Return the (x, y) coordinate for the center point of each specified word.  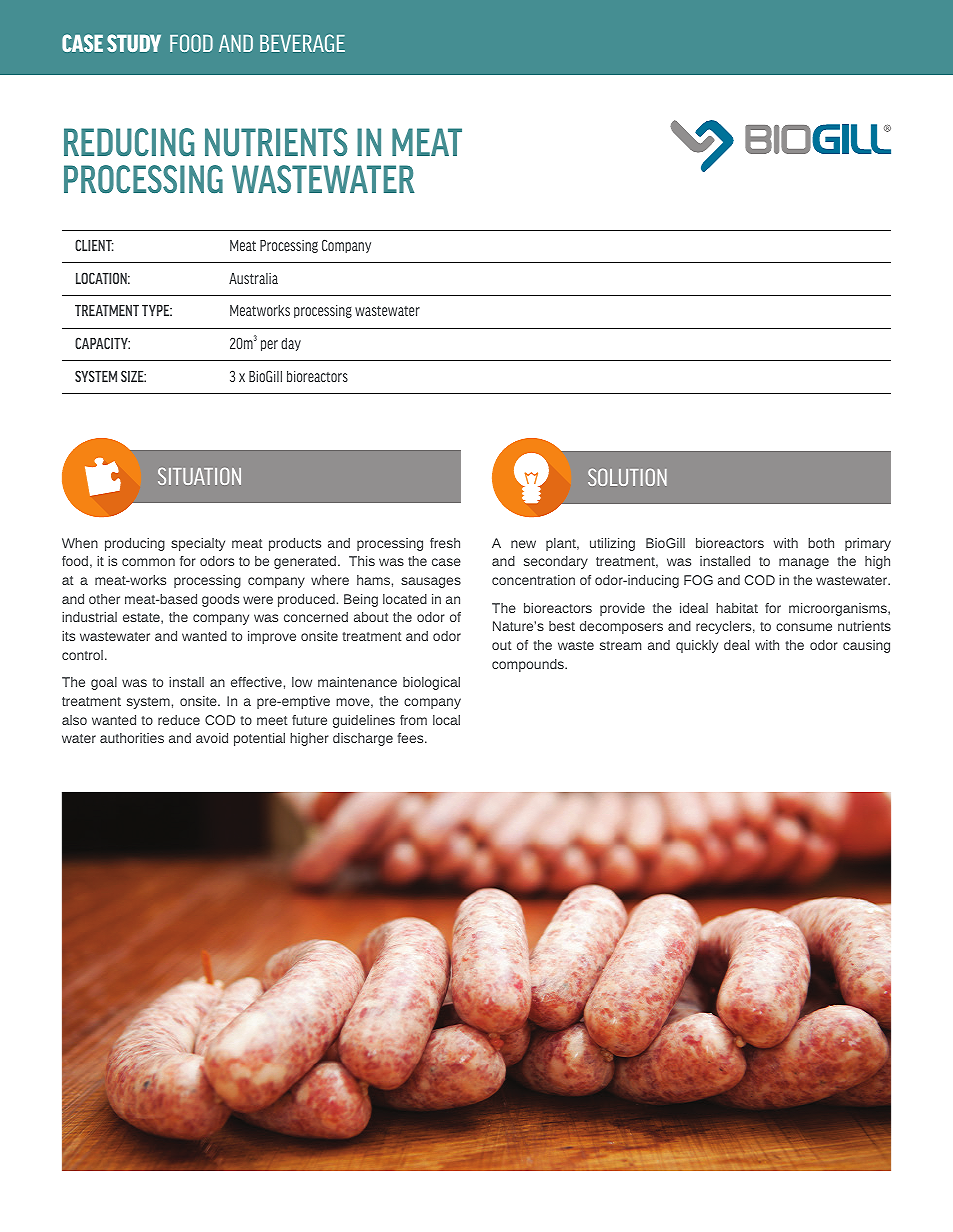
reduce (179, 720)
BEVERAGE (302, 43)
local (446, 720)
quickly (697, 646)
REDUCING (129, 142)
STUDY (134, 43)
